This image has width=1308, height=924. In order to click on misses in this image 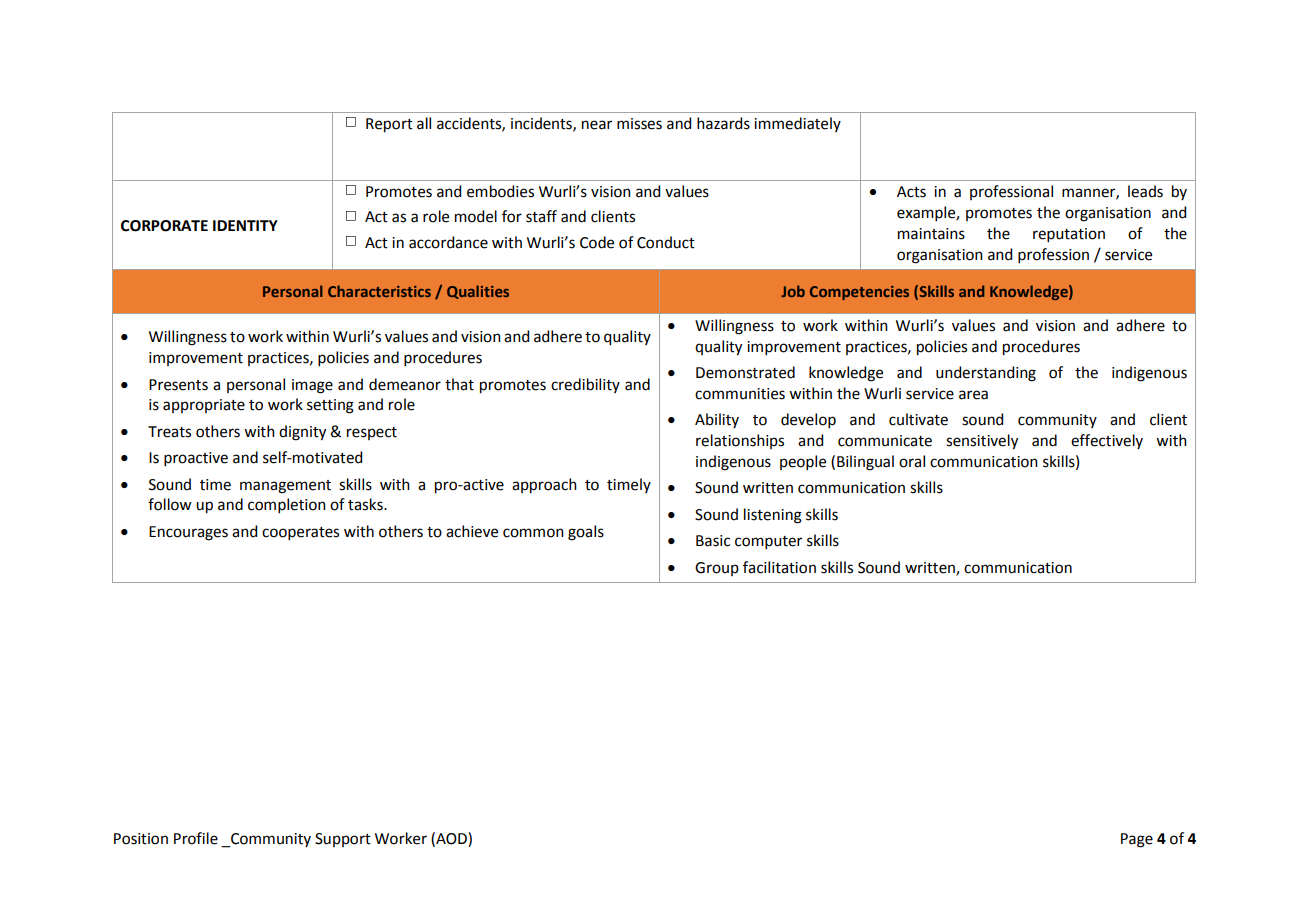, I will do `click(639, 124)`.
